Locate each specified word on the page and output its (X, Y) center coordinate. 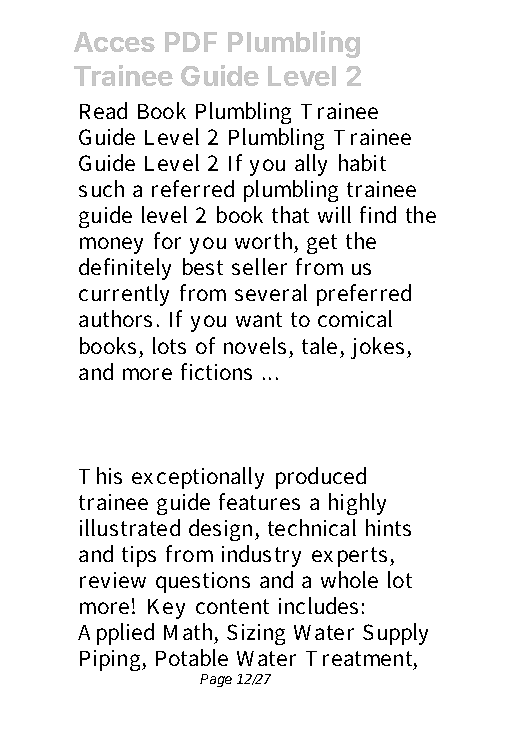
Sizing (256, 634)
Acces (114, 42)
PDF (191, 42)
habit (362, 162)
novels (255, 345)
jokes (377, 348)
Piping (111, 660)
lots (169, 345)
